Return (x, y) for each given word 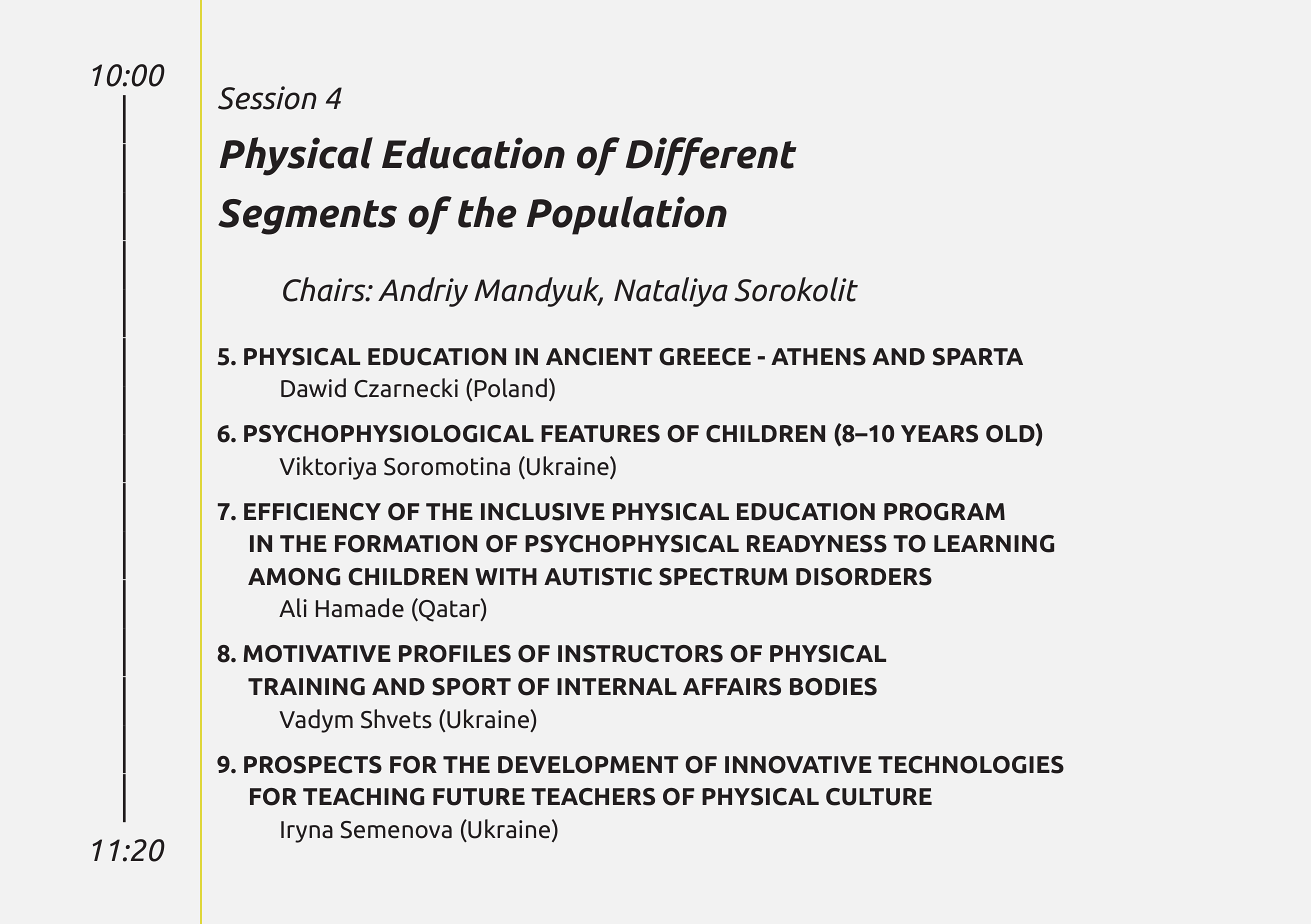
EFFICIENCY (312, 512)
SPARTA (978, 357)
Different (711, 156)
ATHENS (818, 357)
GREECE (705, 357)
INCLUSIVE (543, 512)
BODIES (833, 687)
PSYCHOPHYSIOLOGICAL (389, 434)
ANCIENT (599, 357)
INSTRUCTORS (640, 654)
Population (627, 215)
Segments (307, 217)
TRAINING (306, 687)
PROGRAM (944, 512)
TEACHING (363, 797)
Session (267, 98)
